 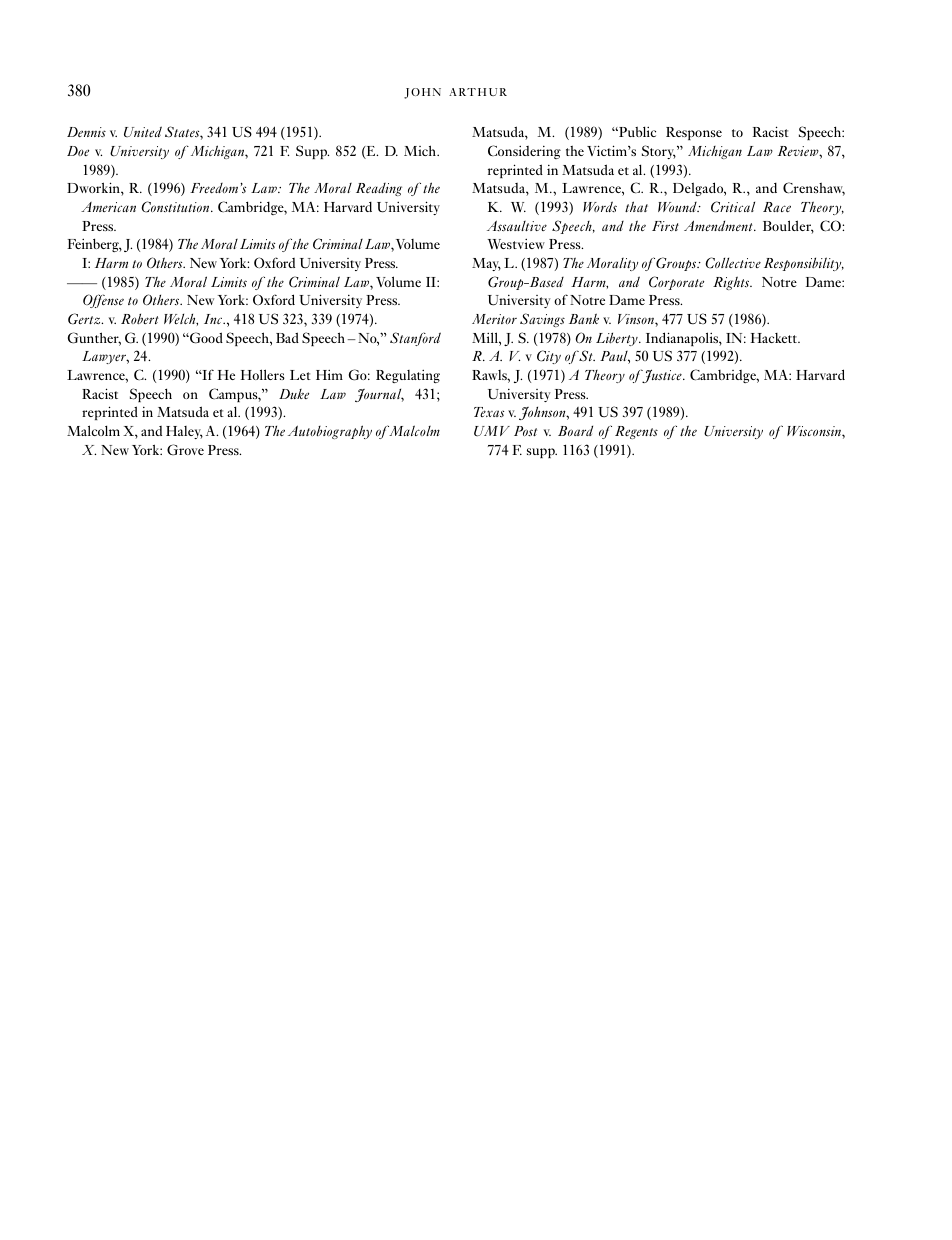 What do you see at coordinates (524, 152) in the document?
I see `Considering` at bounding box center [524, 152].
